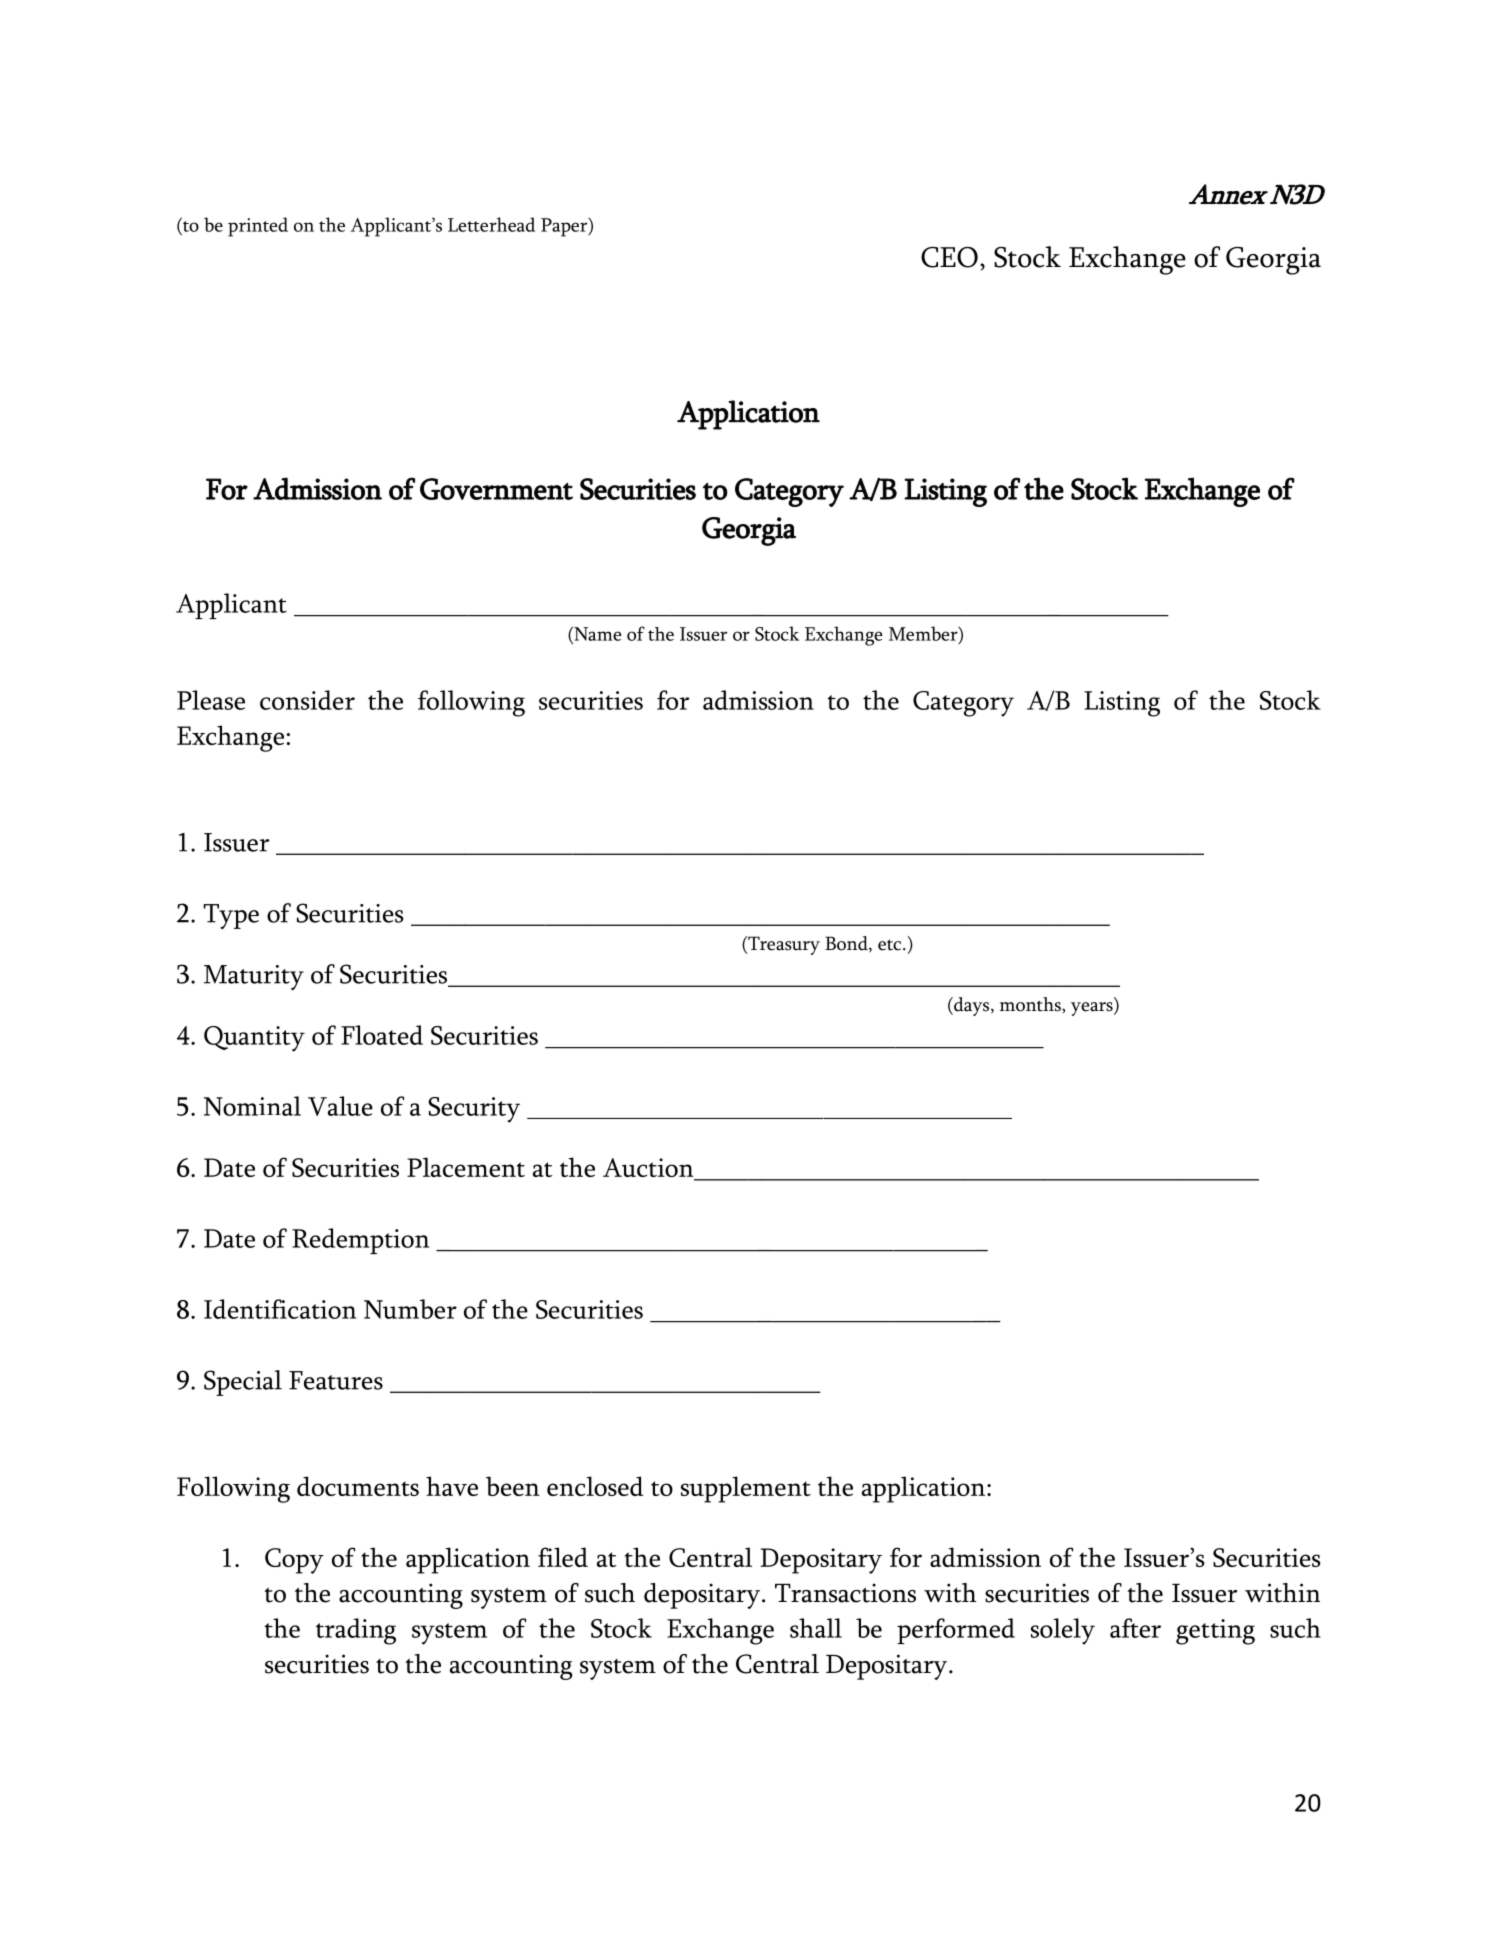  What do you see at coordinates (474, 1110) in the screenshot?
I see `Security` at bounding box center [474, 1110].
